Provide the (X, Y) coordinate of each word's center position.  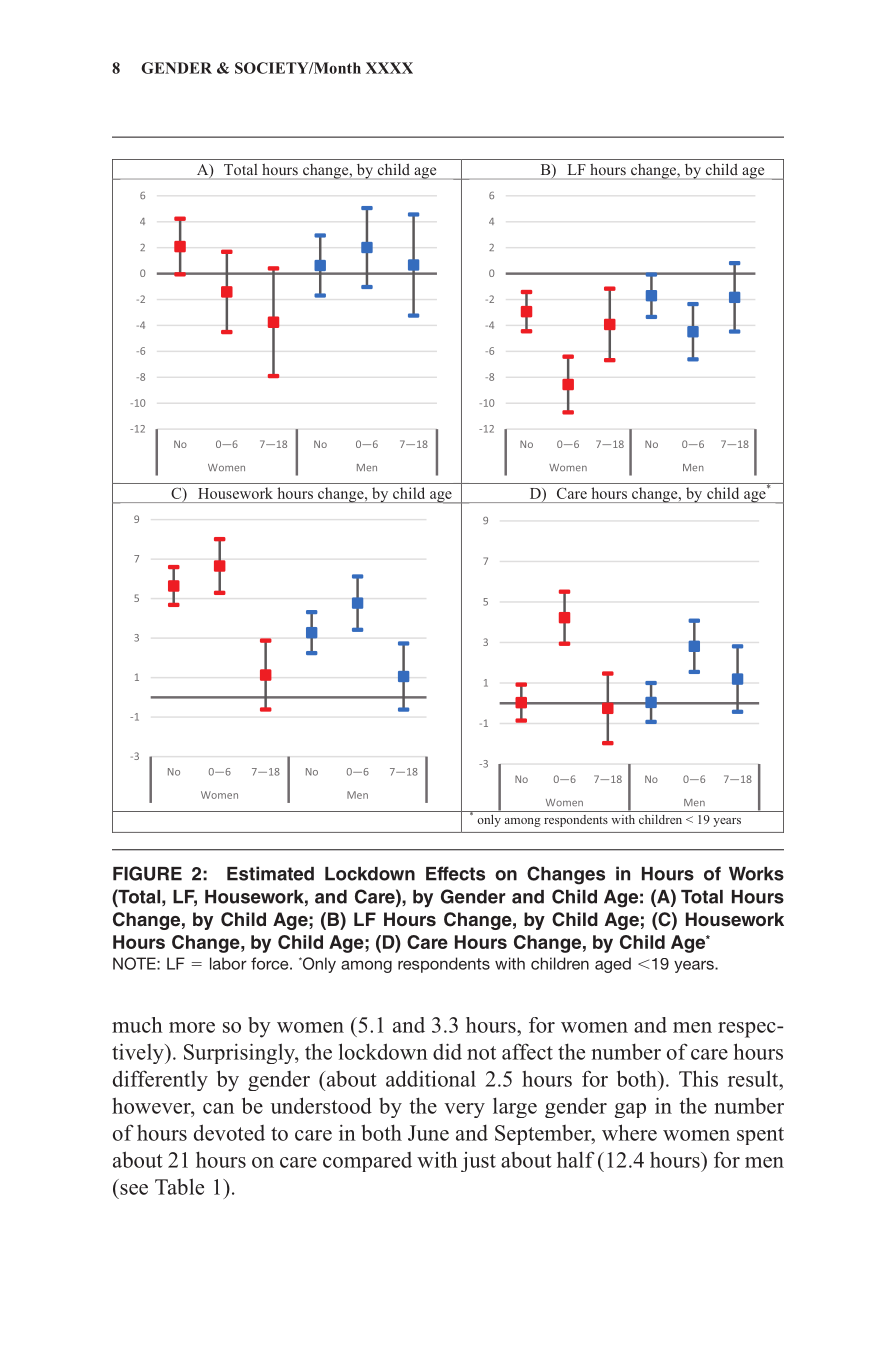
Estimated (270, 873)
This (698, 1078)
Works (756, 874)
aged (613, 965)
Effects (455, 873)
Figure (147, 873)
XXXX (389, 68)
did (447, 1051)
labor (228, 963)
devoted (229, 1132)
